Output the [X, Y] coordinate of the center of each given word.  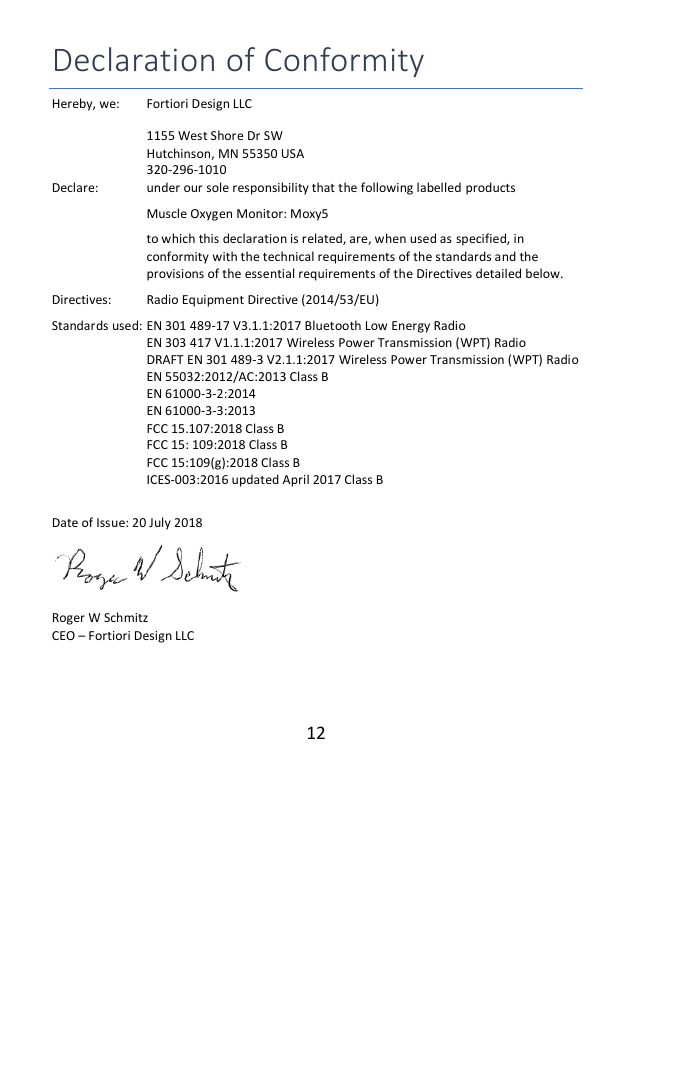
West [192, 135]
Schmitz [126, 617]
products [490, 188]
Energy [411, 327]
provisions [175, 275]
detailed [498, 273]
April [296, 480]
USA [293, 153]
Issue [112, 522]
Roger [69, 619]
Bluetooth [333, 325]
